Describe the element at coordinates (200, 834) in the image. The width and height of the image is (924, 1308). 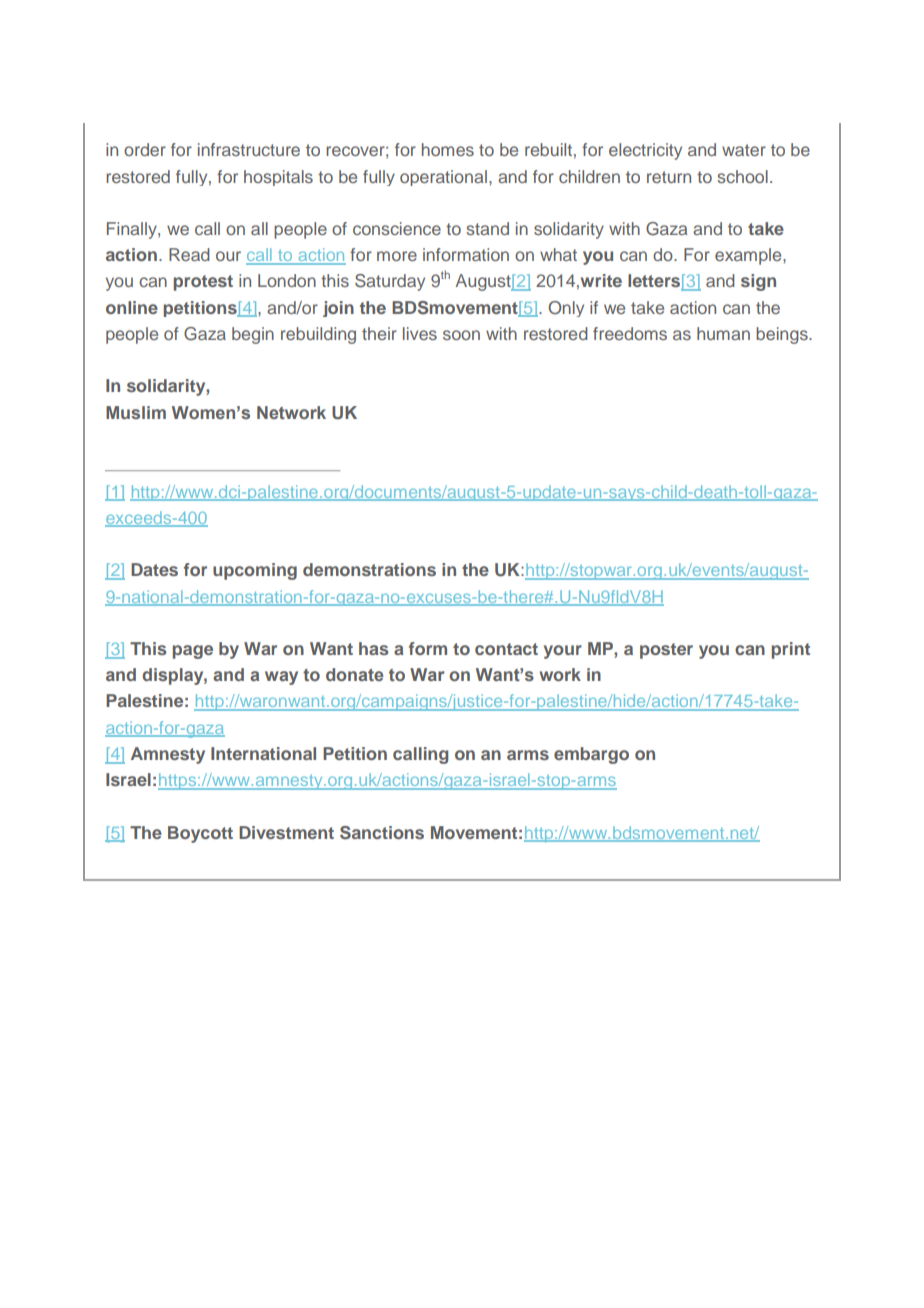
I see `Boycott` at that location.
